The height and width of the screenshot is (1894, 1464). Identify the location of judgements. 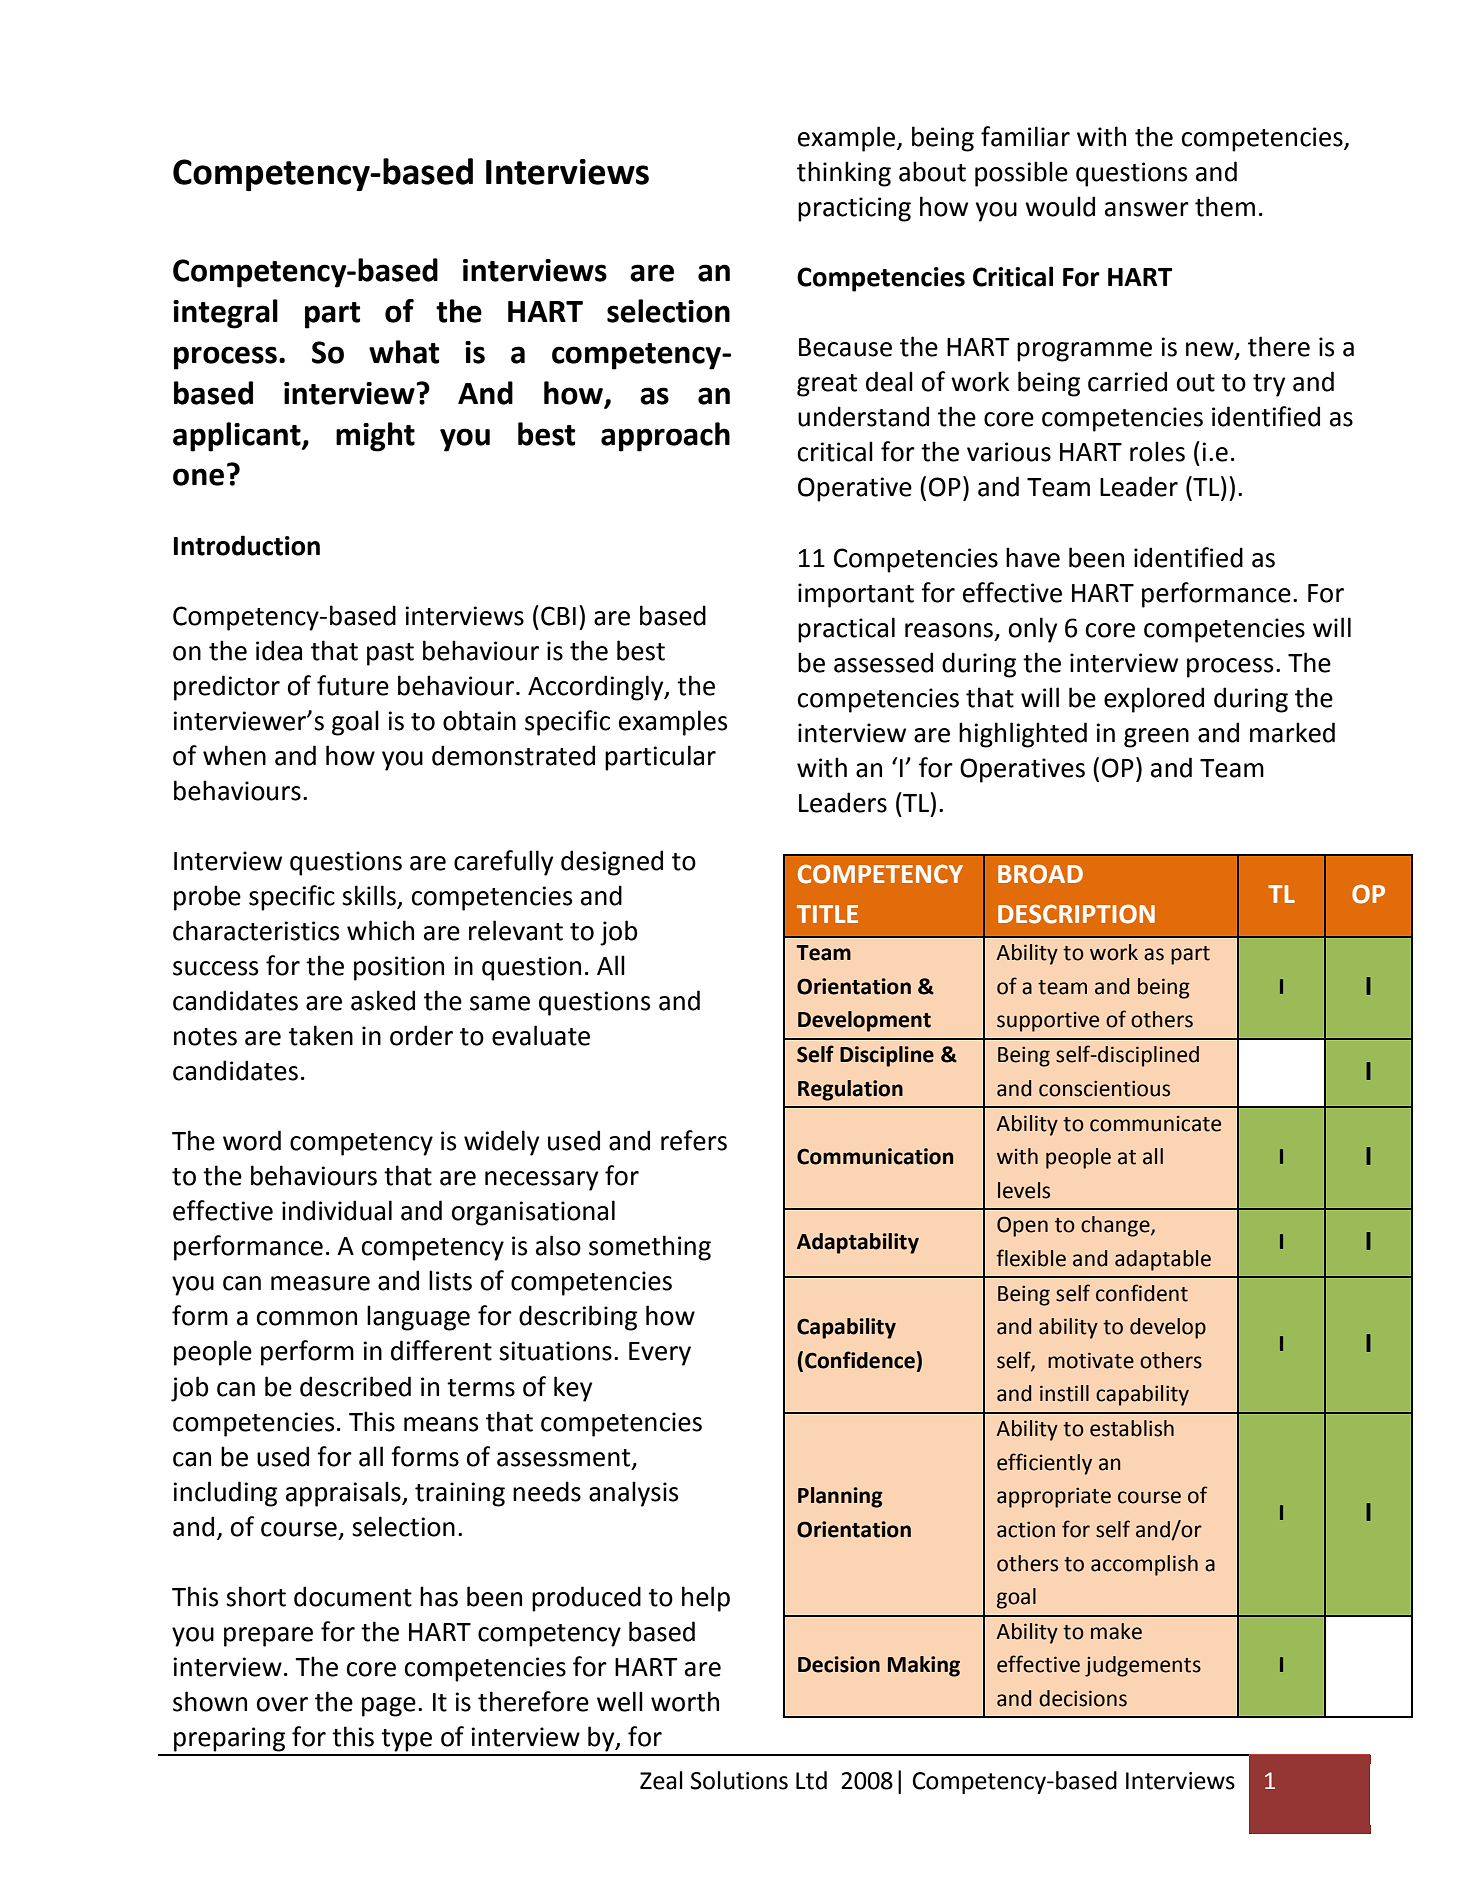
(1143, 1666).
